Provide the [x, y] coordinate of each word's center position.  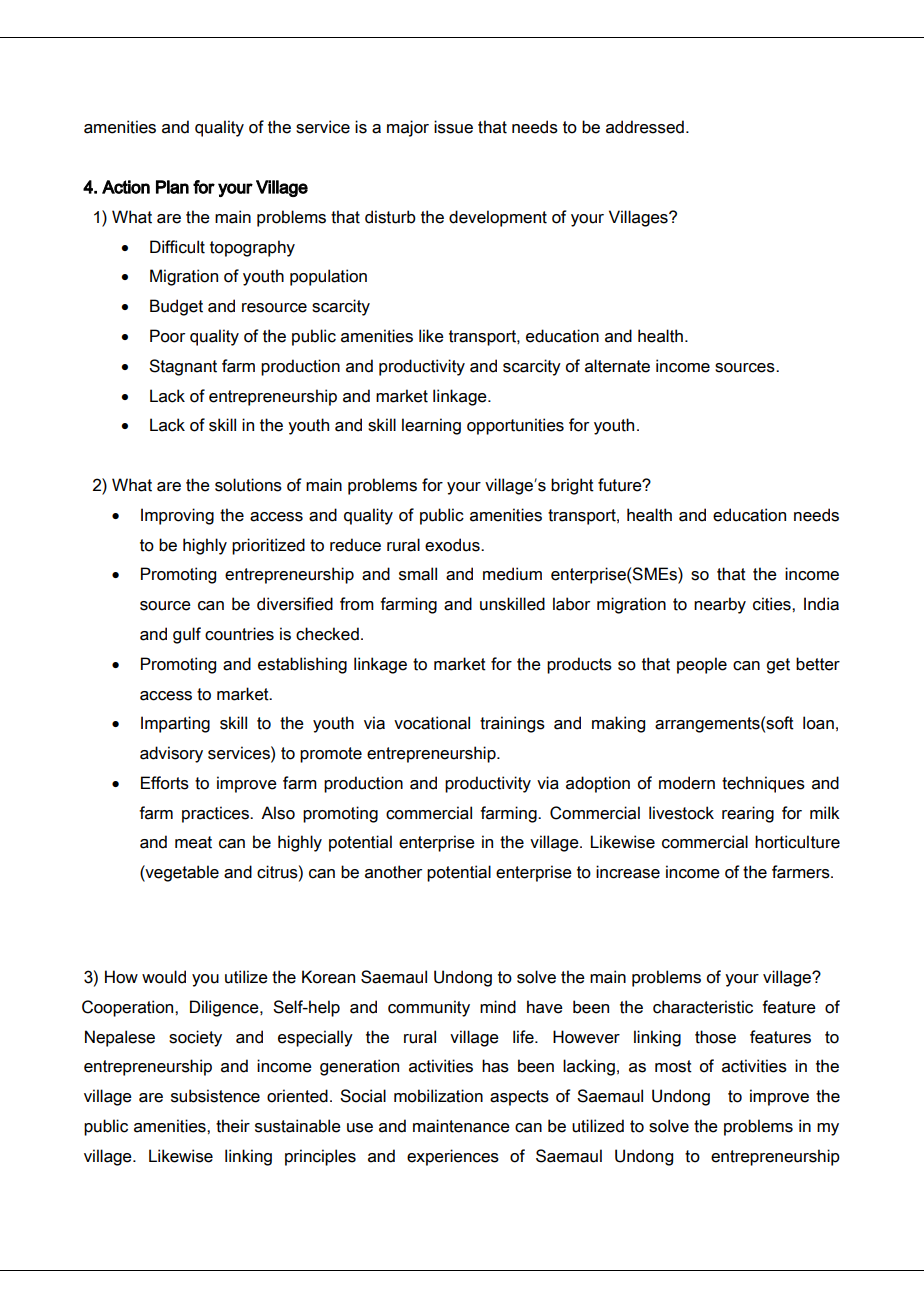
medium [512, 574]
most [673, 1066]
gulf [187, 635]
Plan [172, 187]
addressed [645, 127]
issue [453, 127]
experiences [453, 1157]
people [702, 665]
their [233, 1126]
